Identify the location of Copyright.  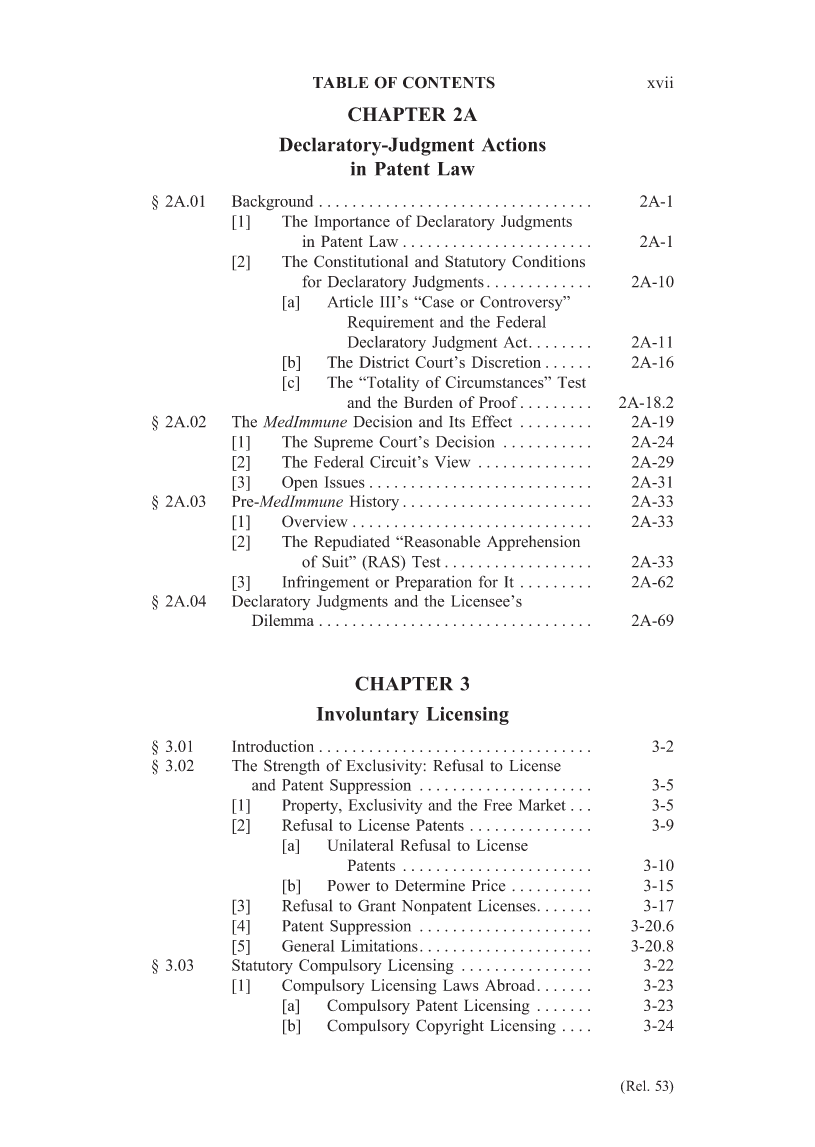
(450, 1027).
